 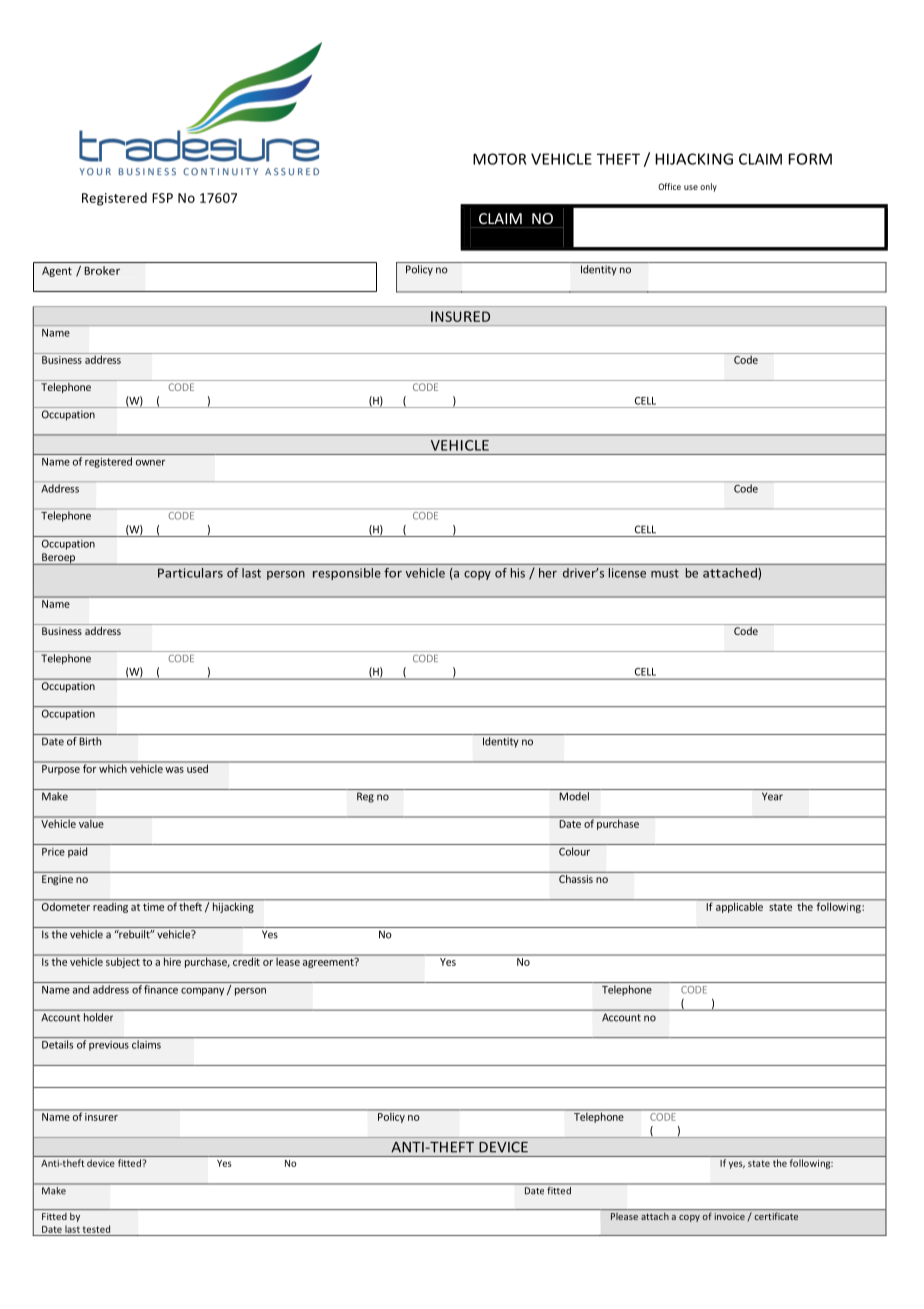 What do you see at coordinates (708, 187) in the screenshot?
I see `only` at bounding box center [708, 187].
